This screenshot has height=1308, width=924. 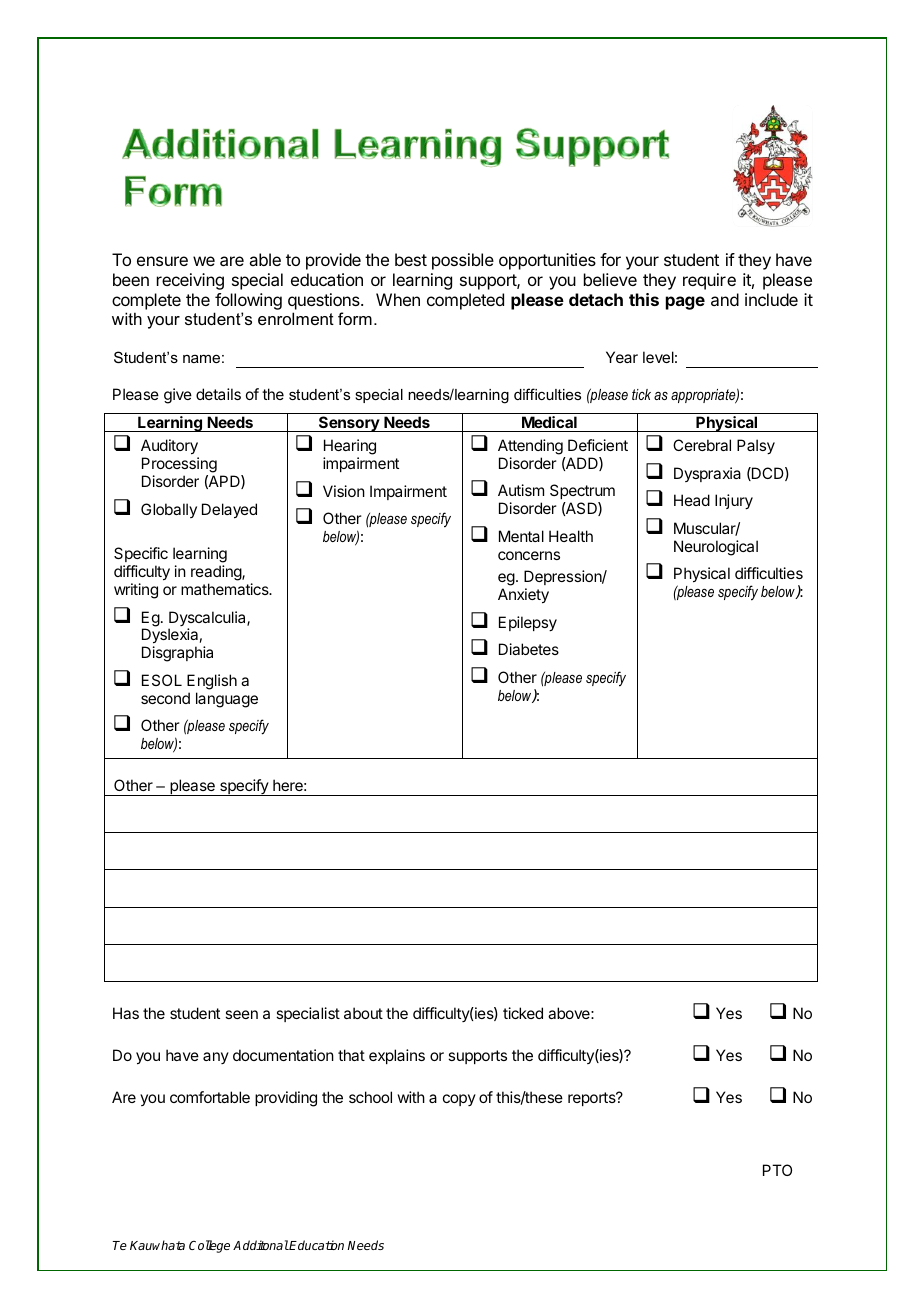 I want to click on possible, so click(x=463, y=261).
